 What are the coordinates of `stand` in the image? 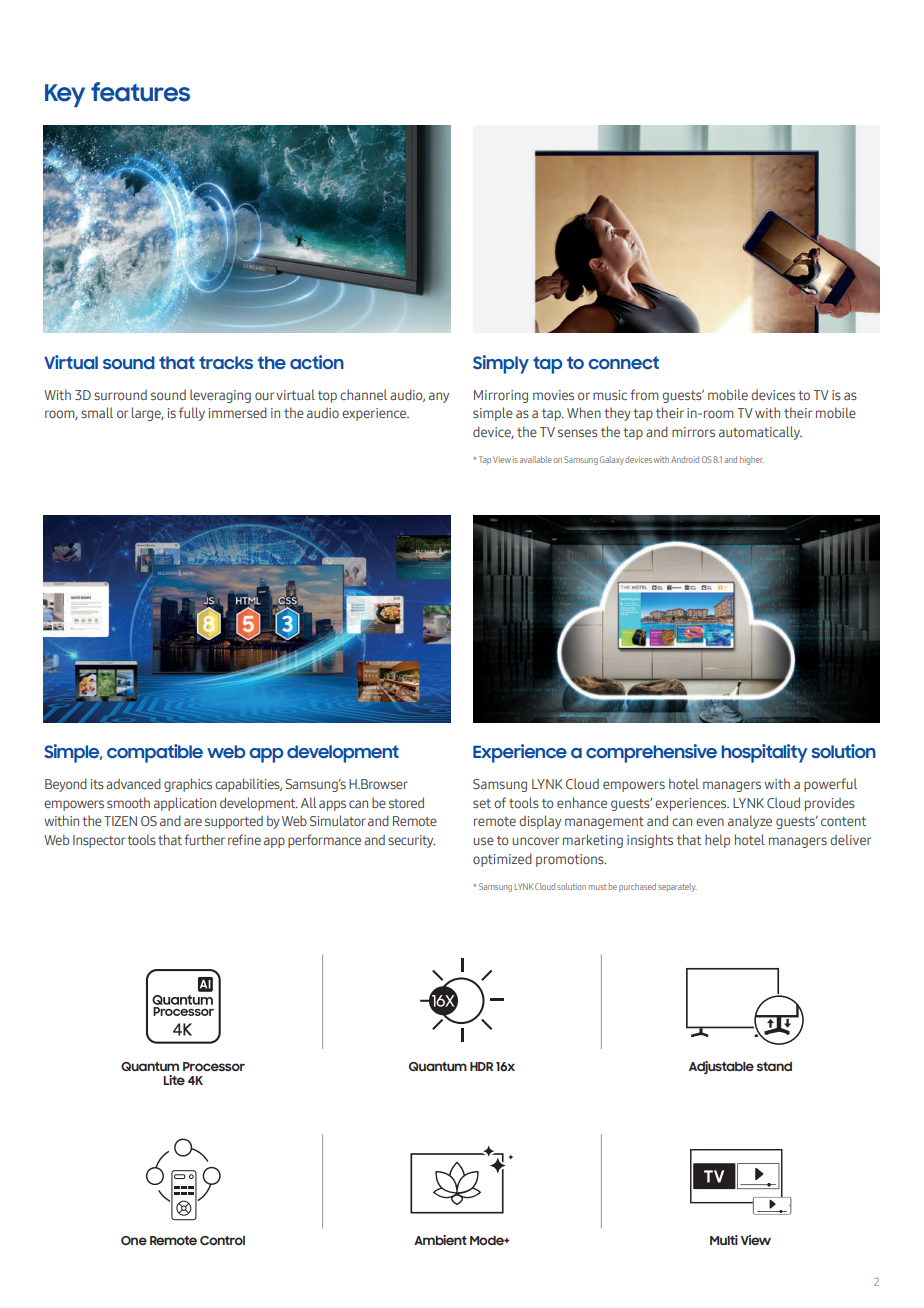 It's located at (774, 1066).
